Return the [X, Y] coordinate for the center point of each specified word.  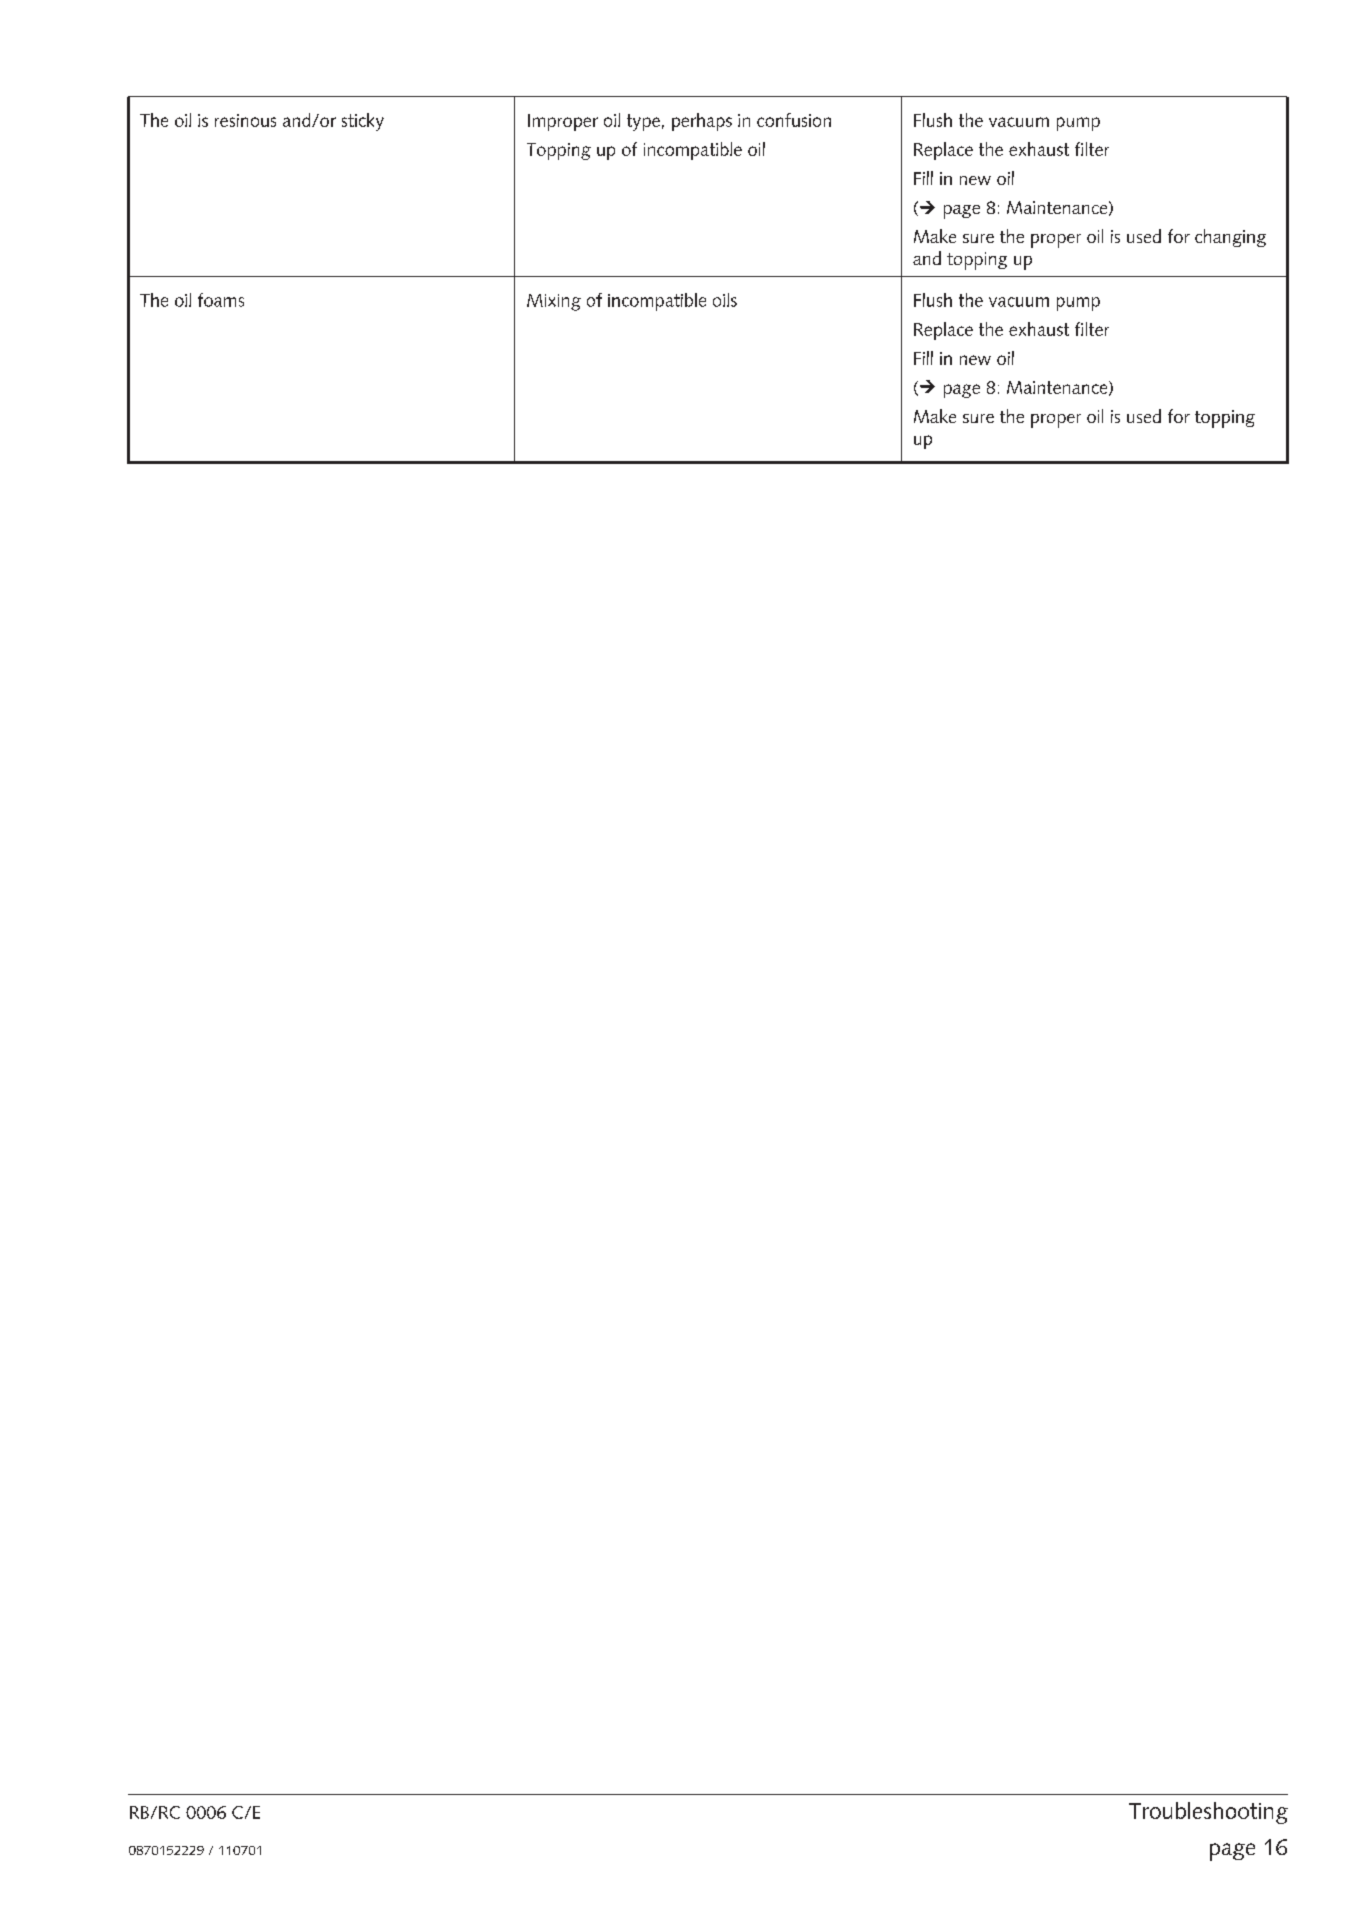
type [643, 122]
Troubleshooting [1208, 1813]
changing [1230, 238]
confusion [794, 120]
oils [725, 300]
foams [221, 300]
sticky [363, 122]
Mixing [554, 302]
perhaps [702, 122]
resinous [245, 120]
